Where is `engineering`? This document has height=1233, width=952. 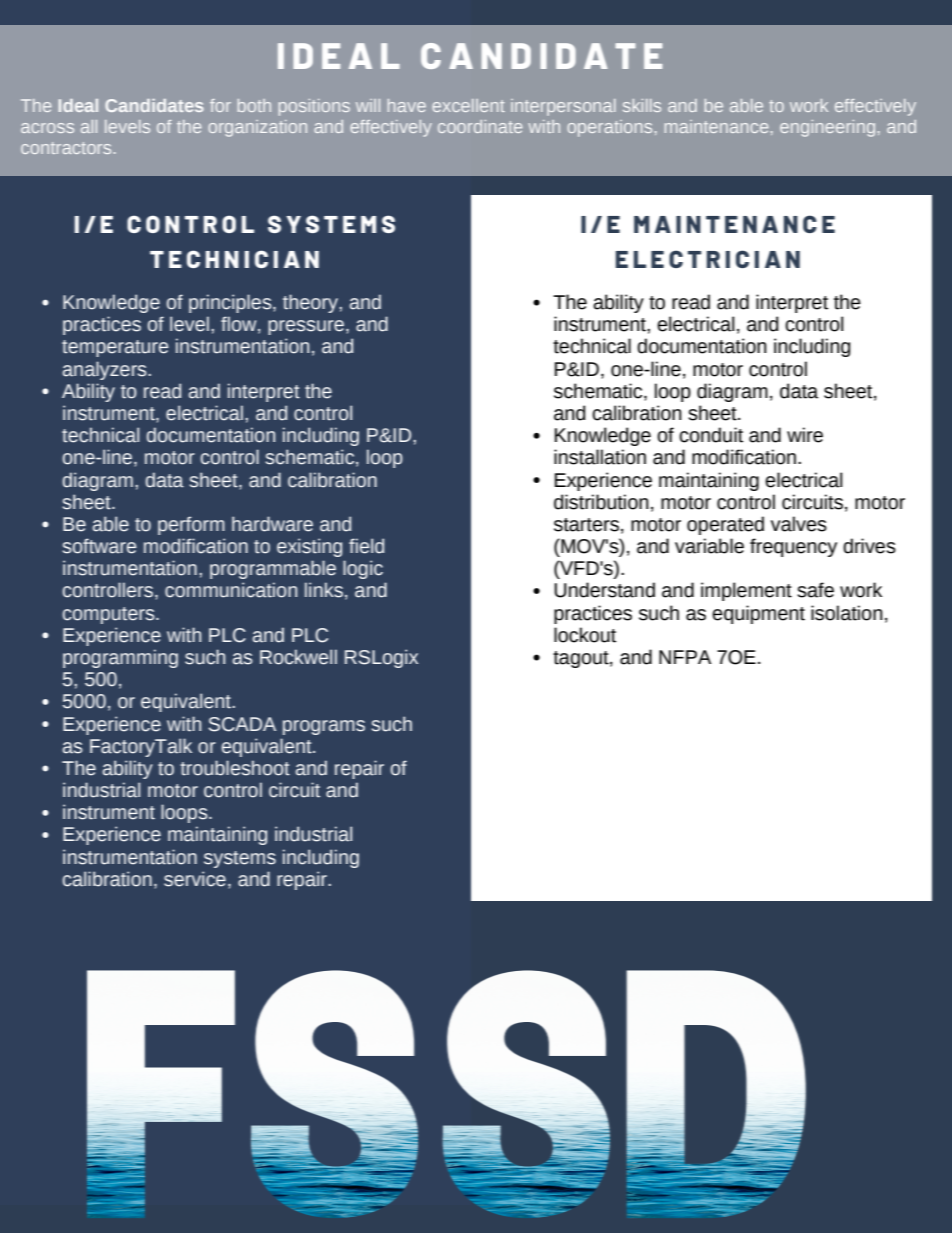 engineering is located at coordinates (827, 128).
